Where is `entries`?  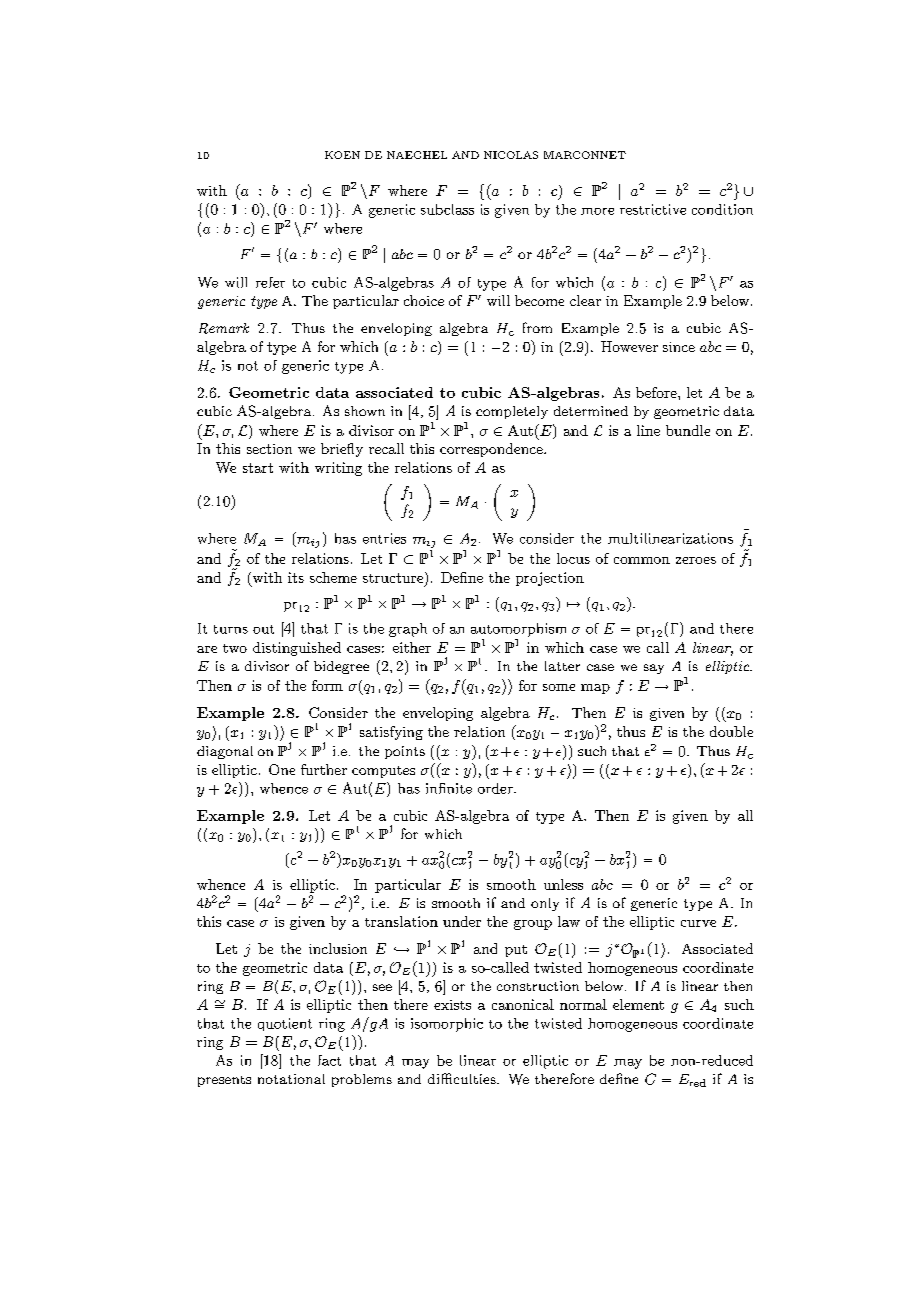 entries is located at coordinates (384, 538).
